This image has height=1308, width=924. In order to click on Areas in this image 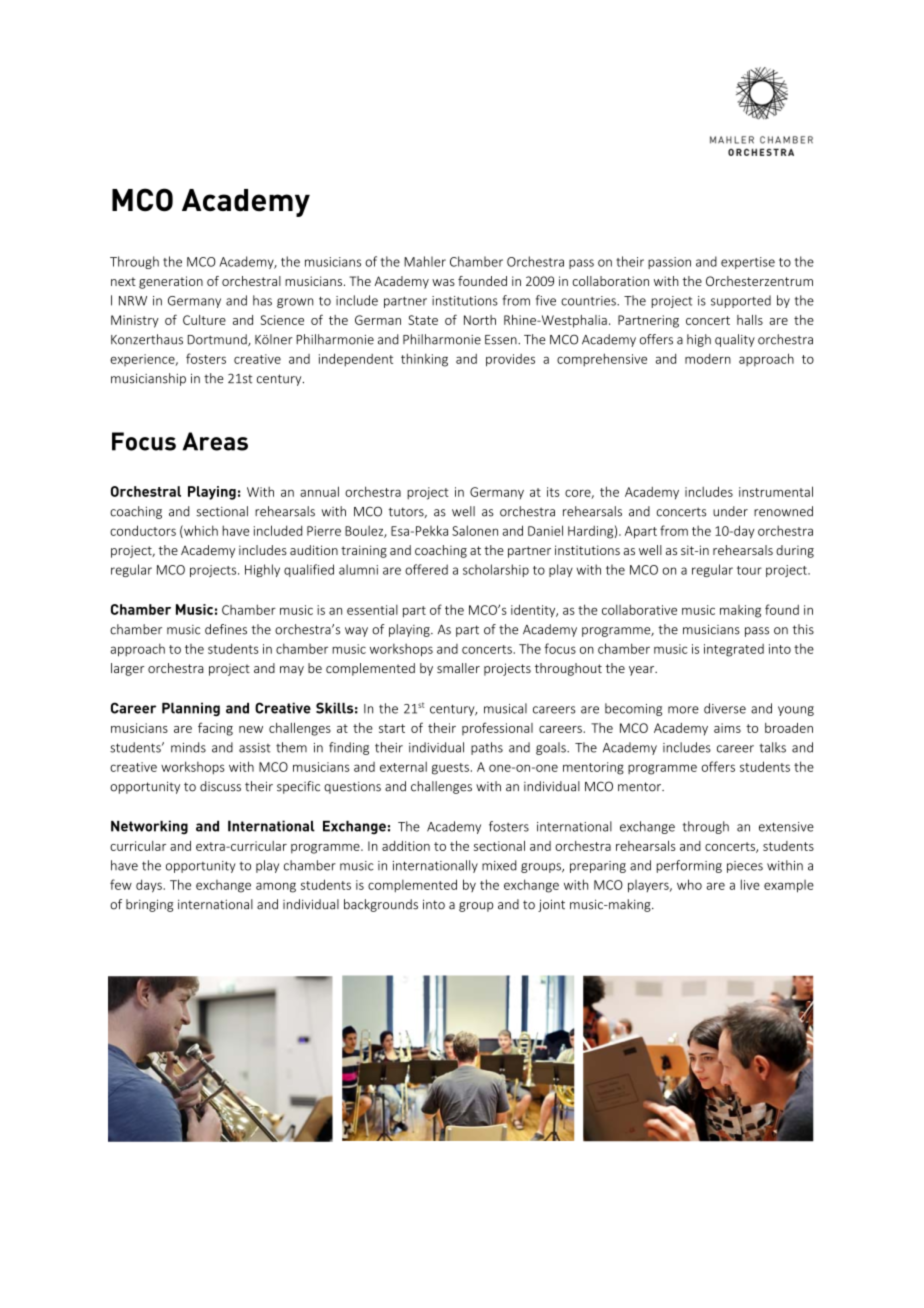, I will do `click(215, 441)`.
